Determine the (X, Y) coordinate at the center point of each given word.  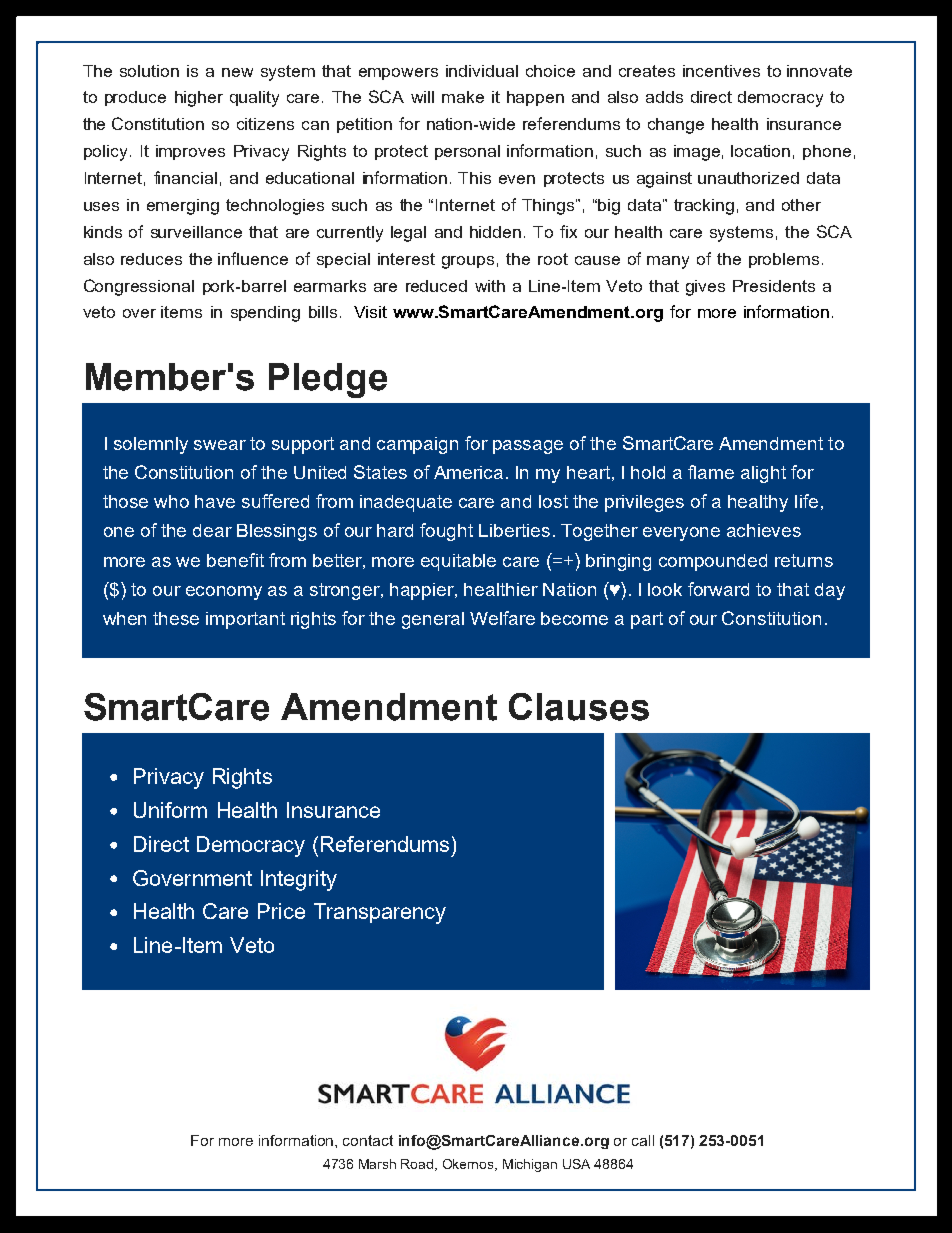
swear (220, 445)
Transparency (380, 913)
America (468, 472)
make (463, 97)
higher (199, 99)
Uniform (170, 810)
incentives (721, 71)
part (647, 620)
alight (763, 474)
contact (368, 1140)
